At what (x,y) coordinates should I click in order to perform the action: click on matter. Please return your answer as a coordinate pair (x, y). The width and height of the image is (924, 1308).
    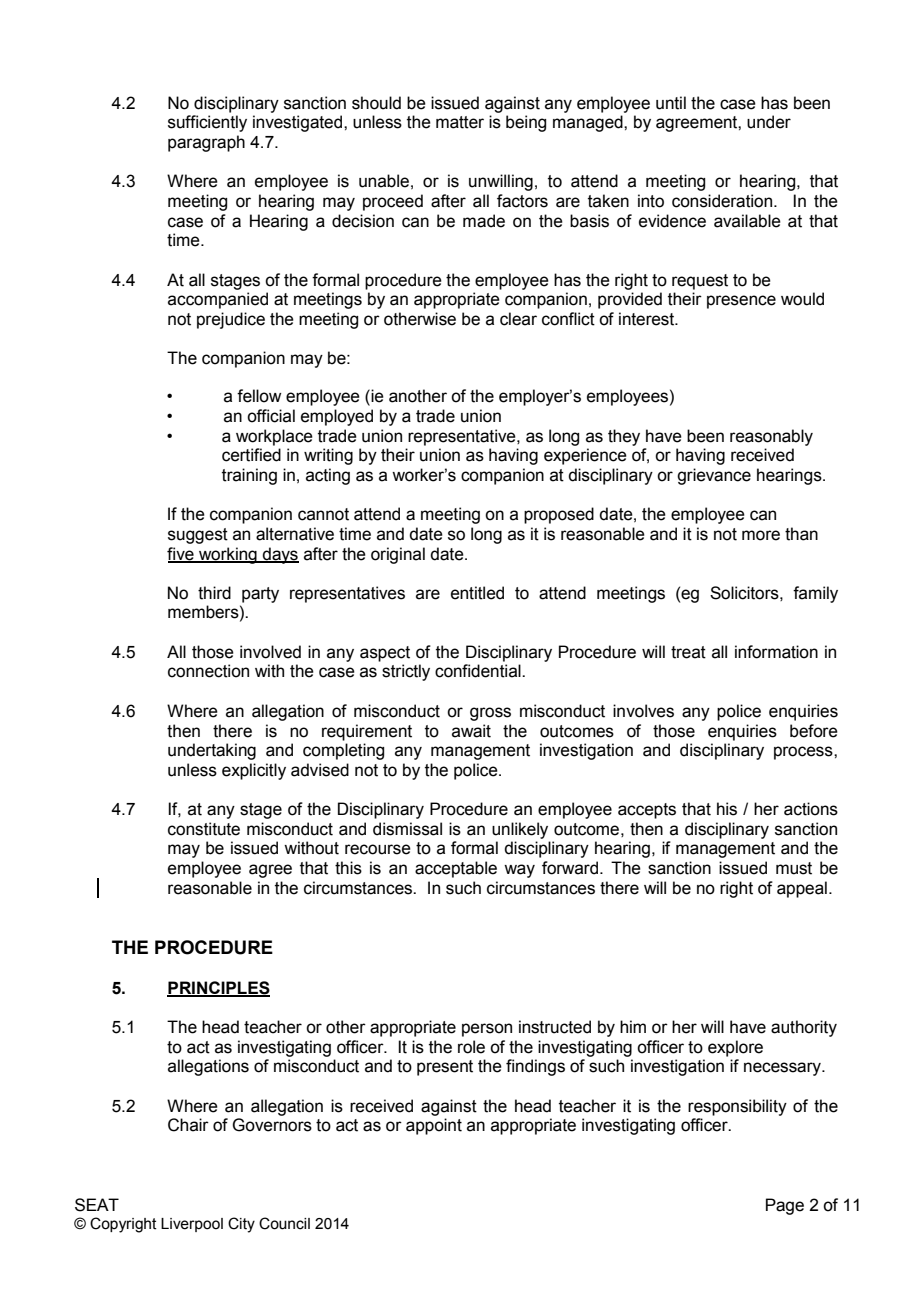
    Looking at the image, I should click on (460, 122).
